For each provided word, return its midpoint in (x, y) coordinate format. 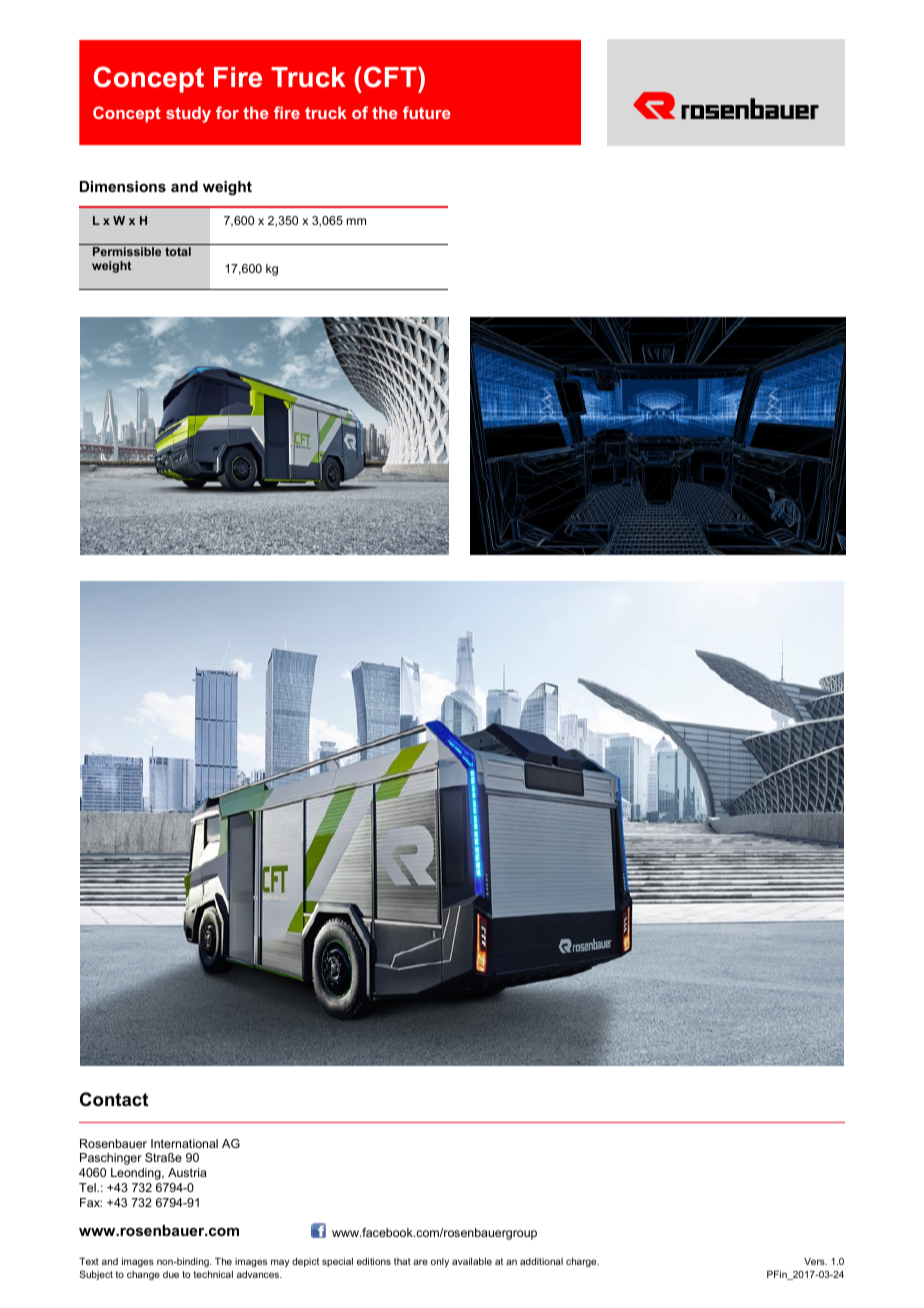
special (337, 1262)
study (188, 115)
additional (541, 1261)
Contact (114, 1099)
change (143, 1275)
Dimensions (123, 186)
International (184, 1143)
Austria (187, 1172)
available (472, 1261)
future (427, 112)
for (227, 112)
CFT (391, 77)
